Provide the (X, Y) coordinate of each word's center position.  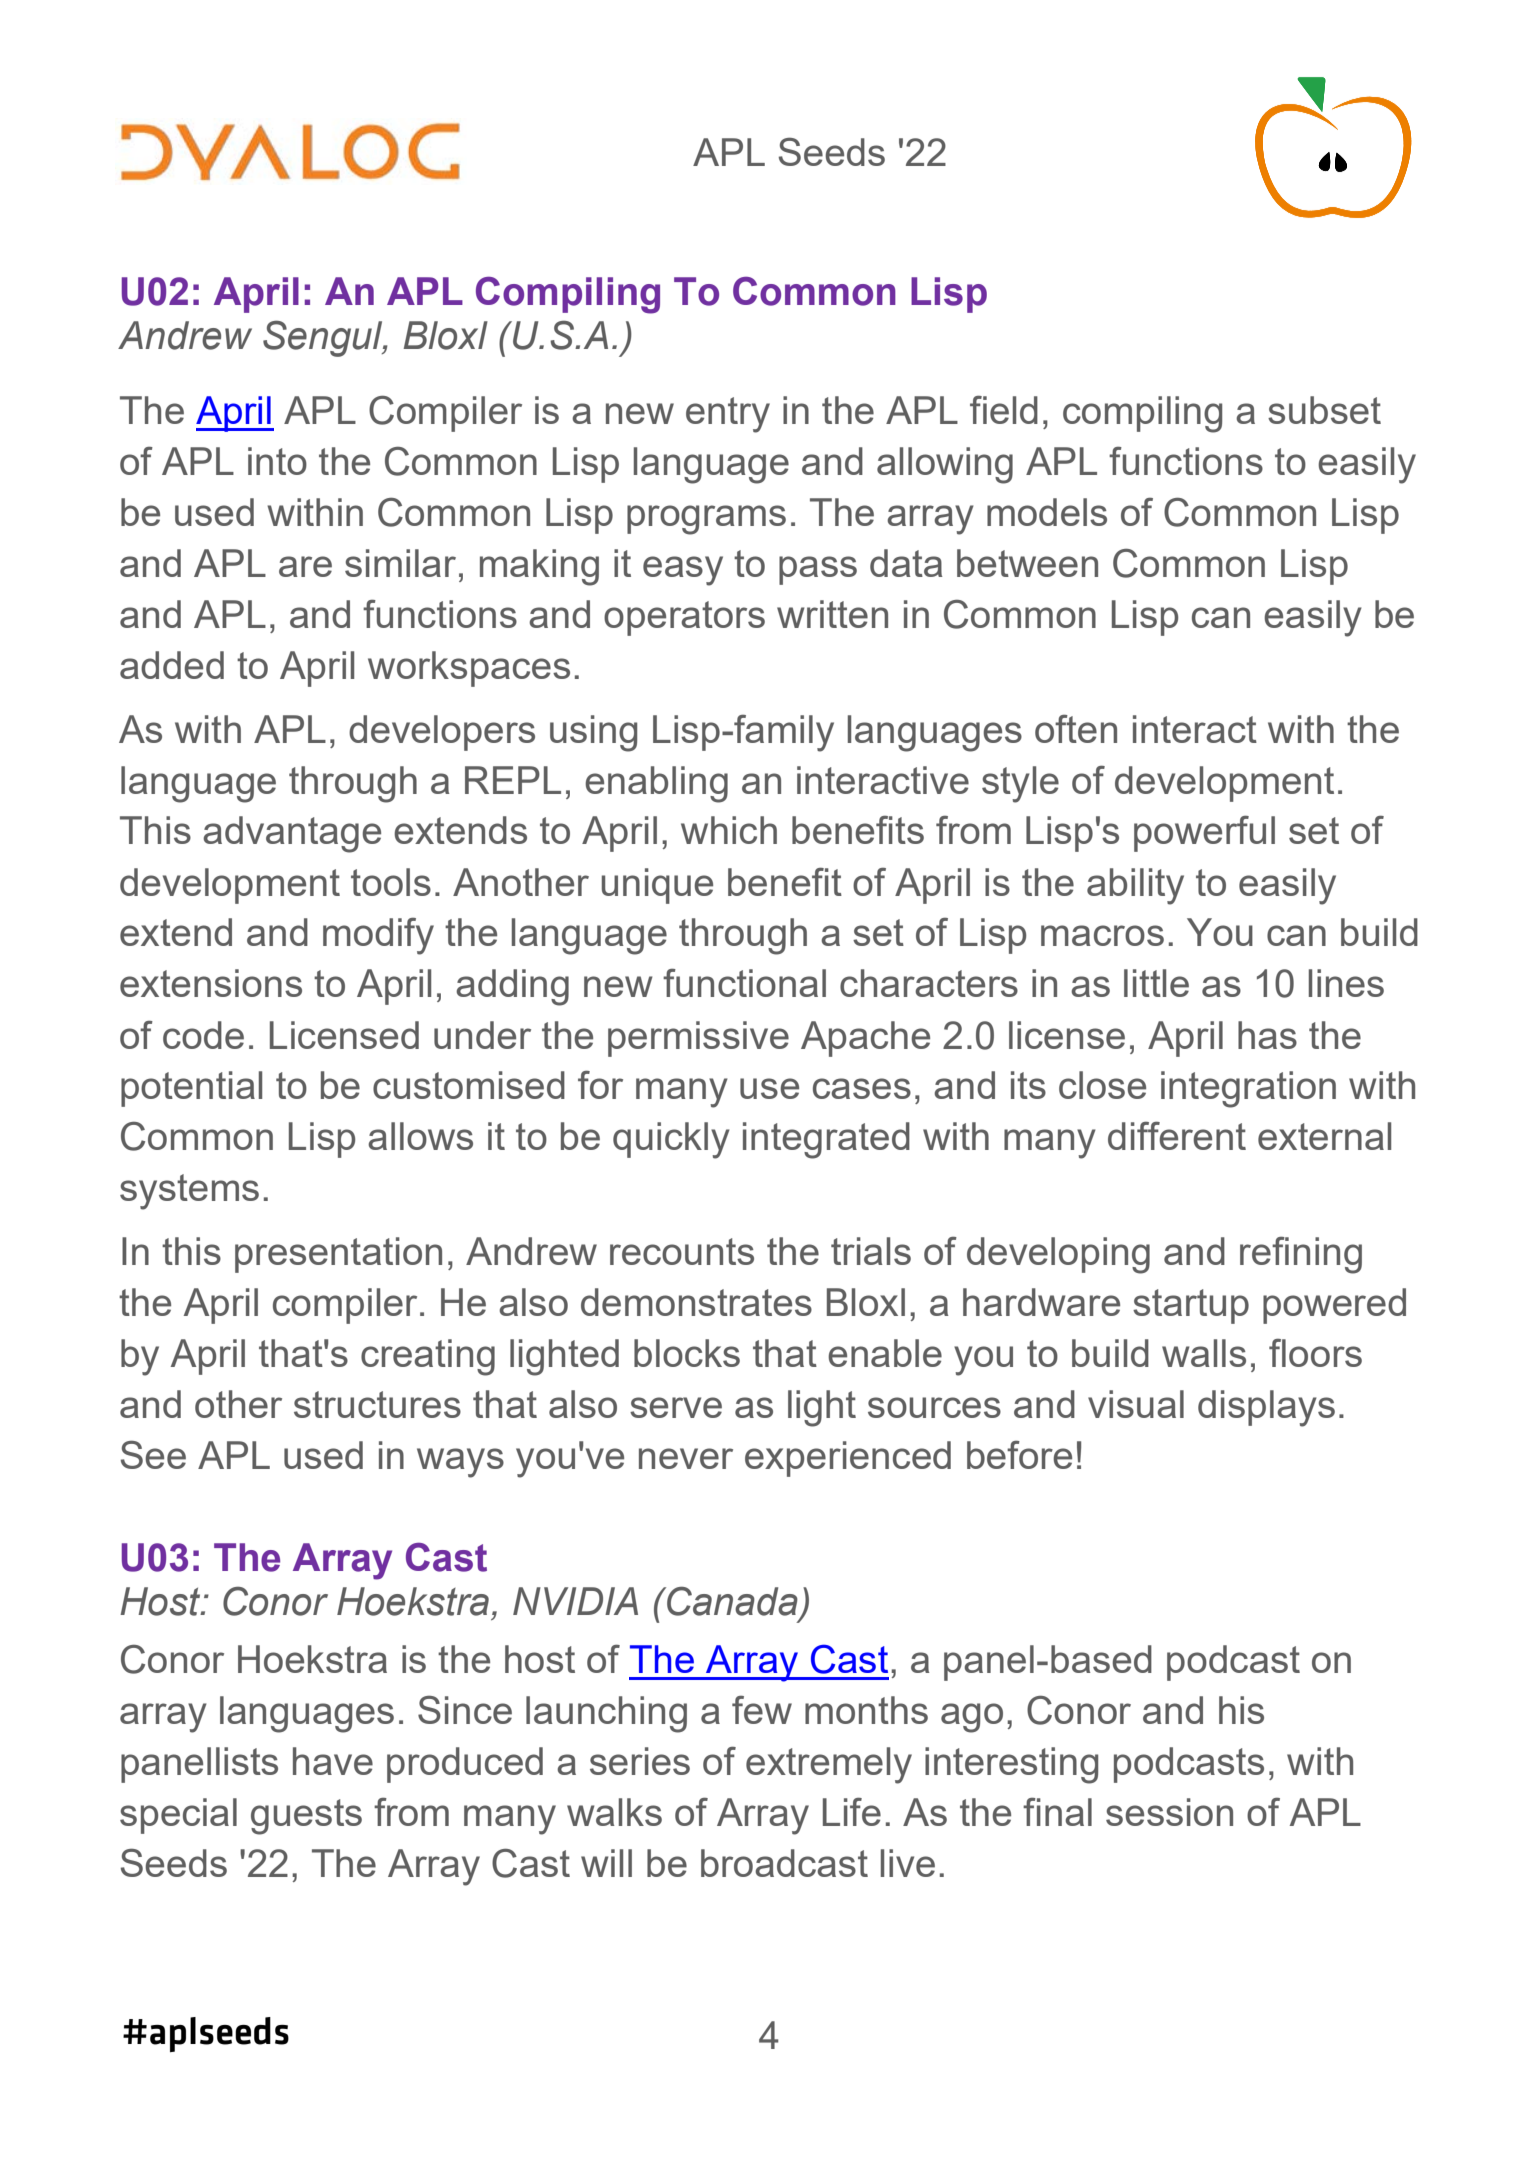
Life (852, 1811)
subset (1324, 410)
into (277, 461)
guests (306, 1817)
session (1169, 1812)
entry (728, 415)
